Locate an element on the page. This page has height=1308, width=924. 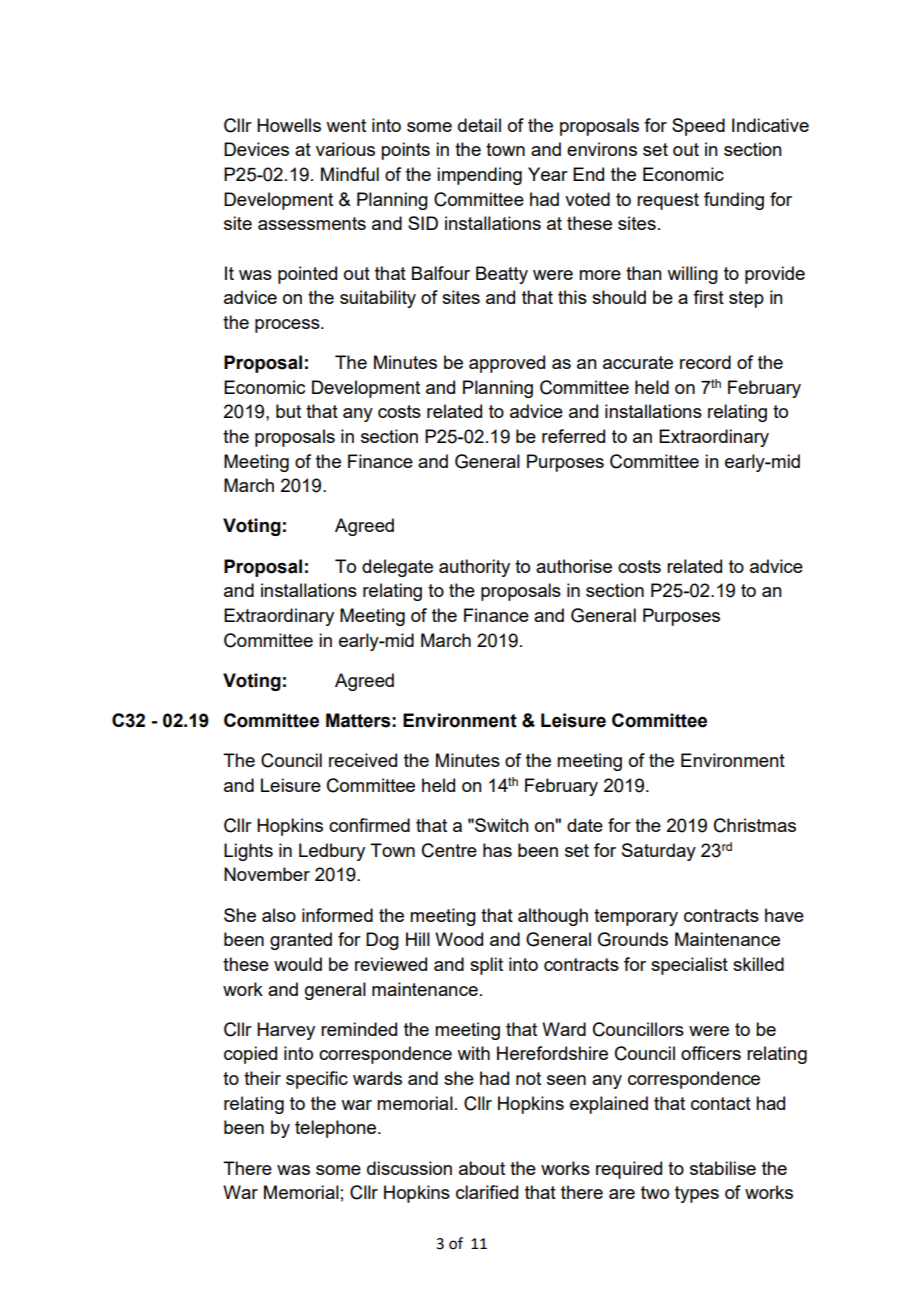
about is located at coordinates (482, 1168).
